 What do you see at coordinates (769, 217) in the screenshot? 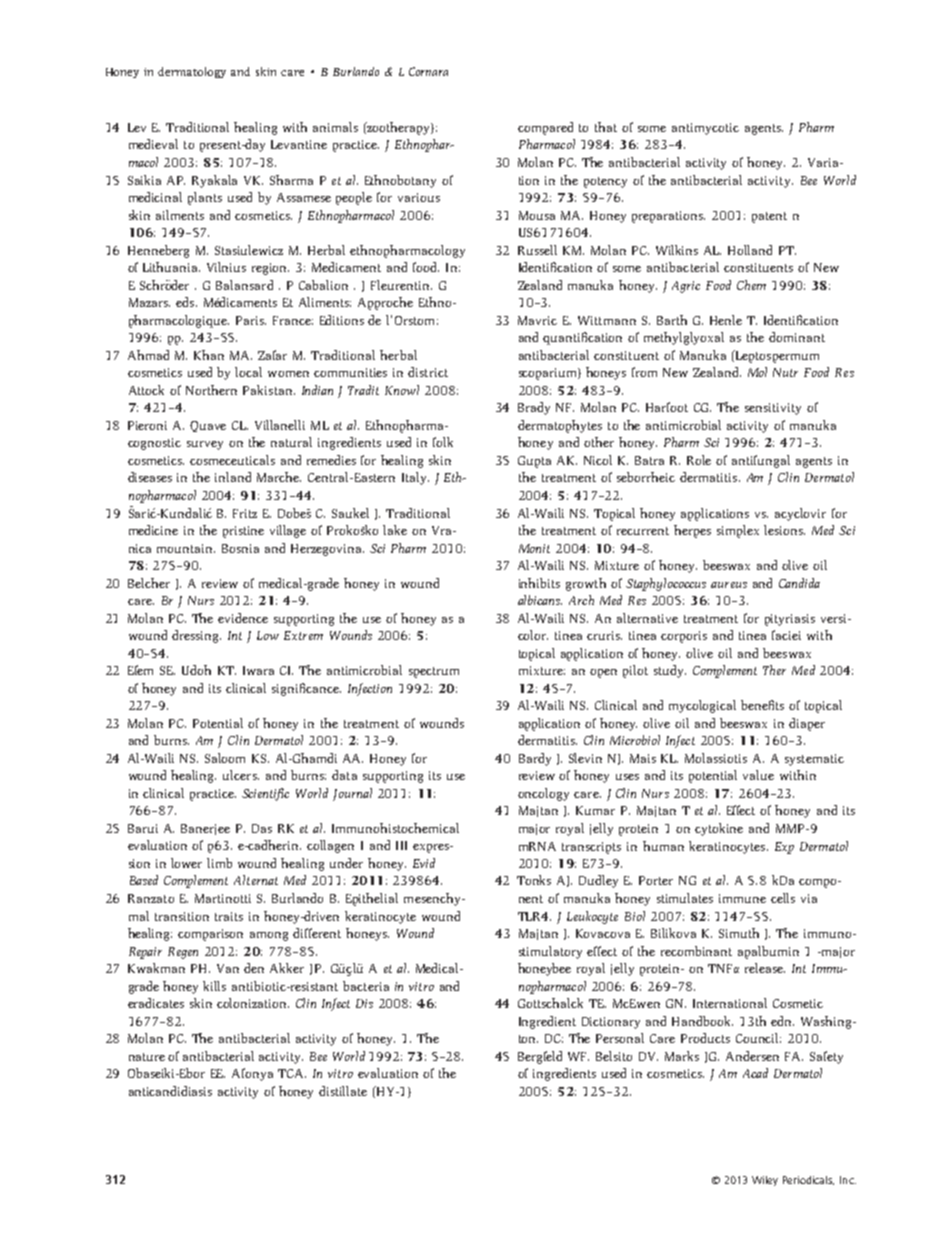
I see `patent` at bounding box center [769, 217].
